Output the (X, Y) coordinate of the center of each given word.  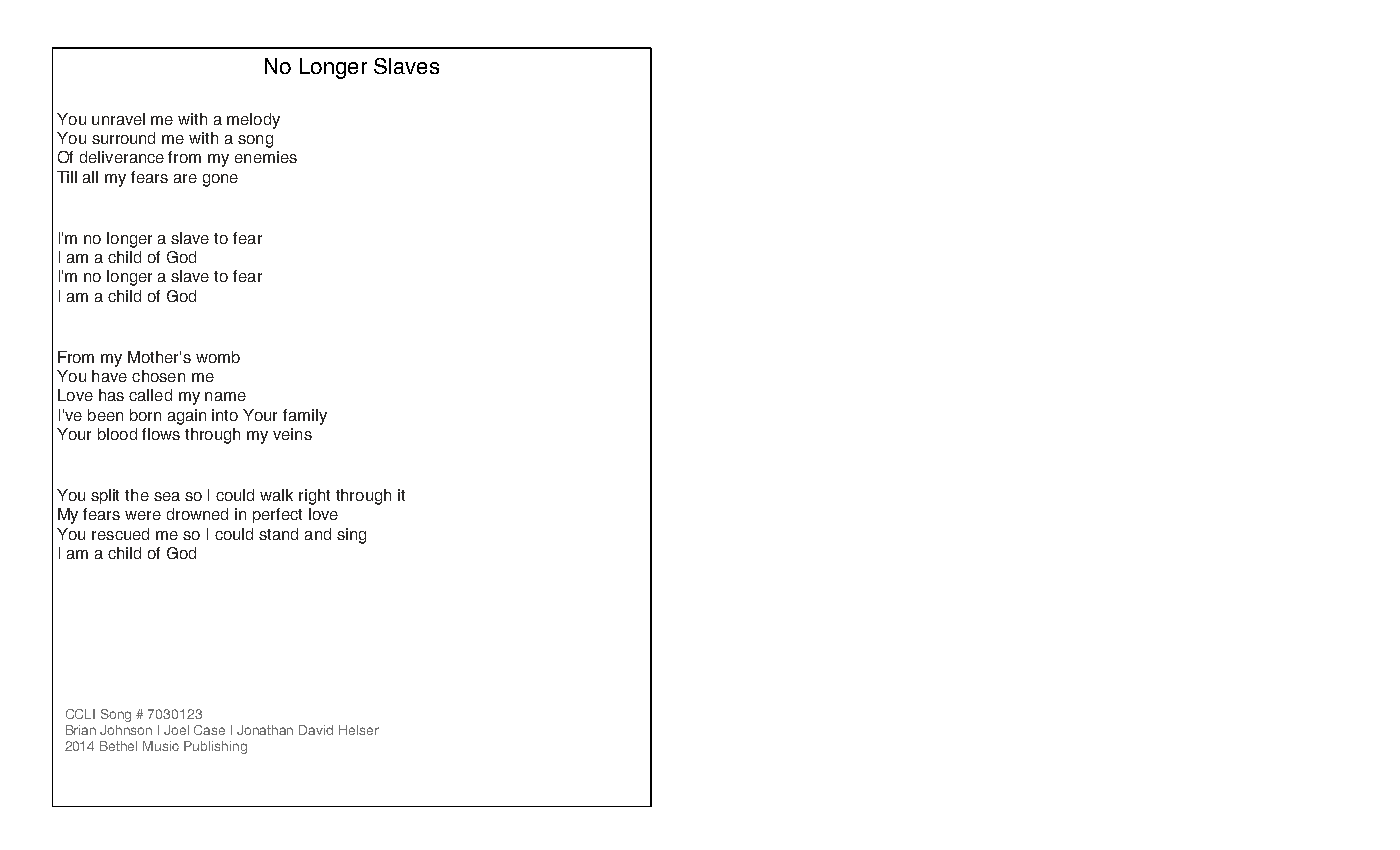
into (225, 415)
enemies (266, 157)
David (316, 730)
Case (209, 730)
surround (123, 138)
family (305, 417)
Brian (81, 730)
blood (117, 434)
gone (220, 180)
